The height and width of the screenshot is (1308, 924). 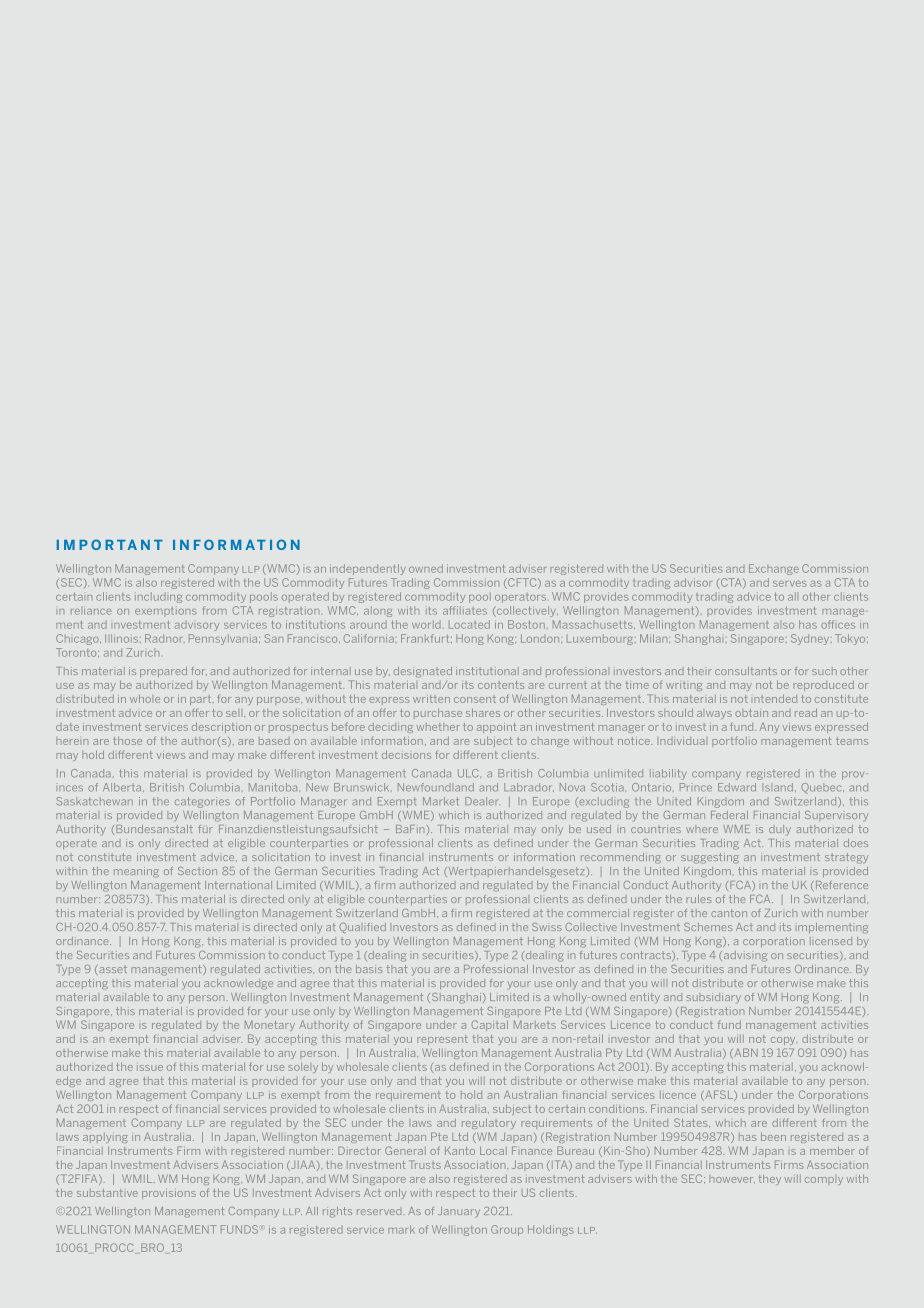 What do you see at coordinates (107, 1193) in the screenshot?
I see `substantive` at bounding box center [107, 1193].
